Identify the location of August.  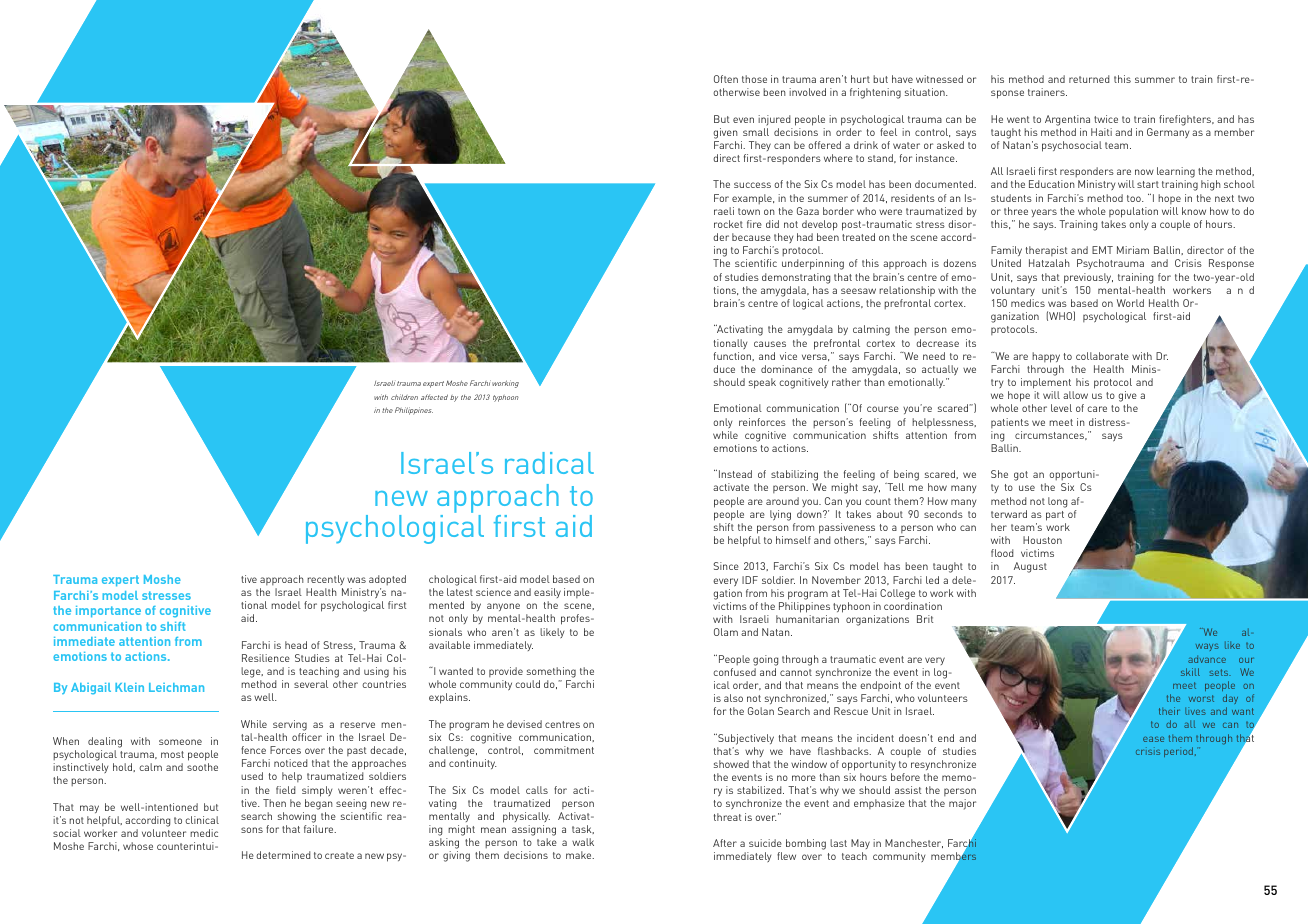
(1030, 567).
